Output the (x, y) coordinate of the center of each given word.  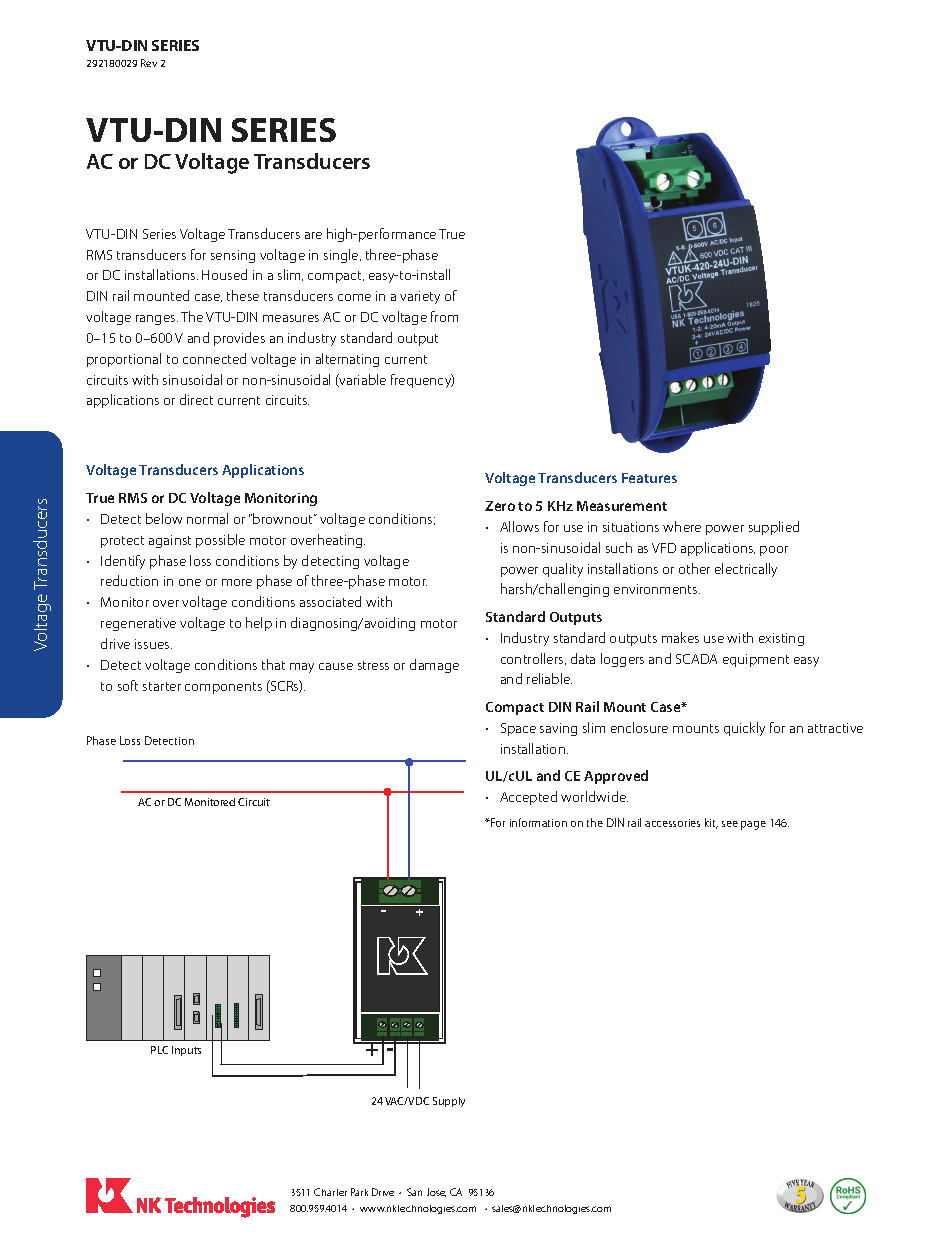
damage (434, 666)
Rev (149, 63)
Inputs (186, 1051)
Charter (330, 1192)
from (444, 316)
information (538, 822)
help (259, 624)
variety (420, 297)
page (753, 825)
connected (214, 358)
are (313, 235)
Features (649, 478)
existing (781, 639)
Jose (436, 1192)
